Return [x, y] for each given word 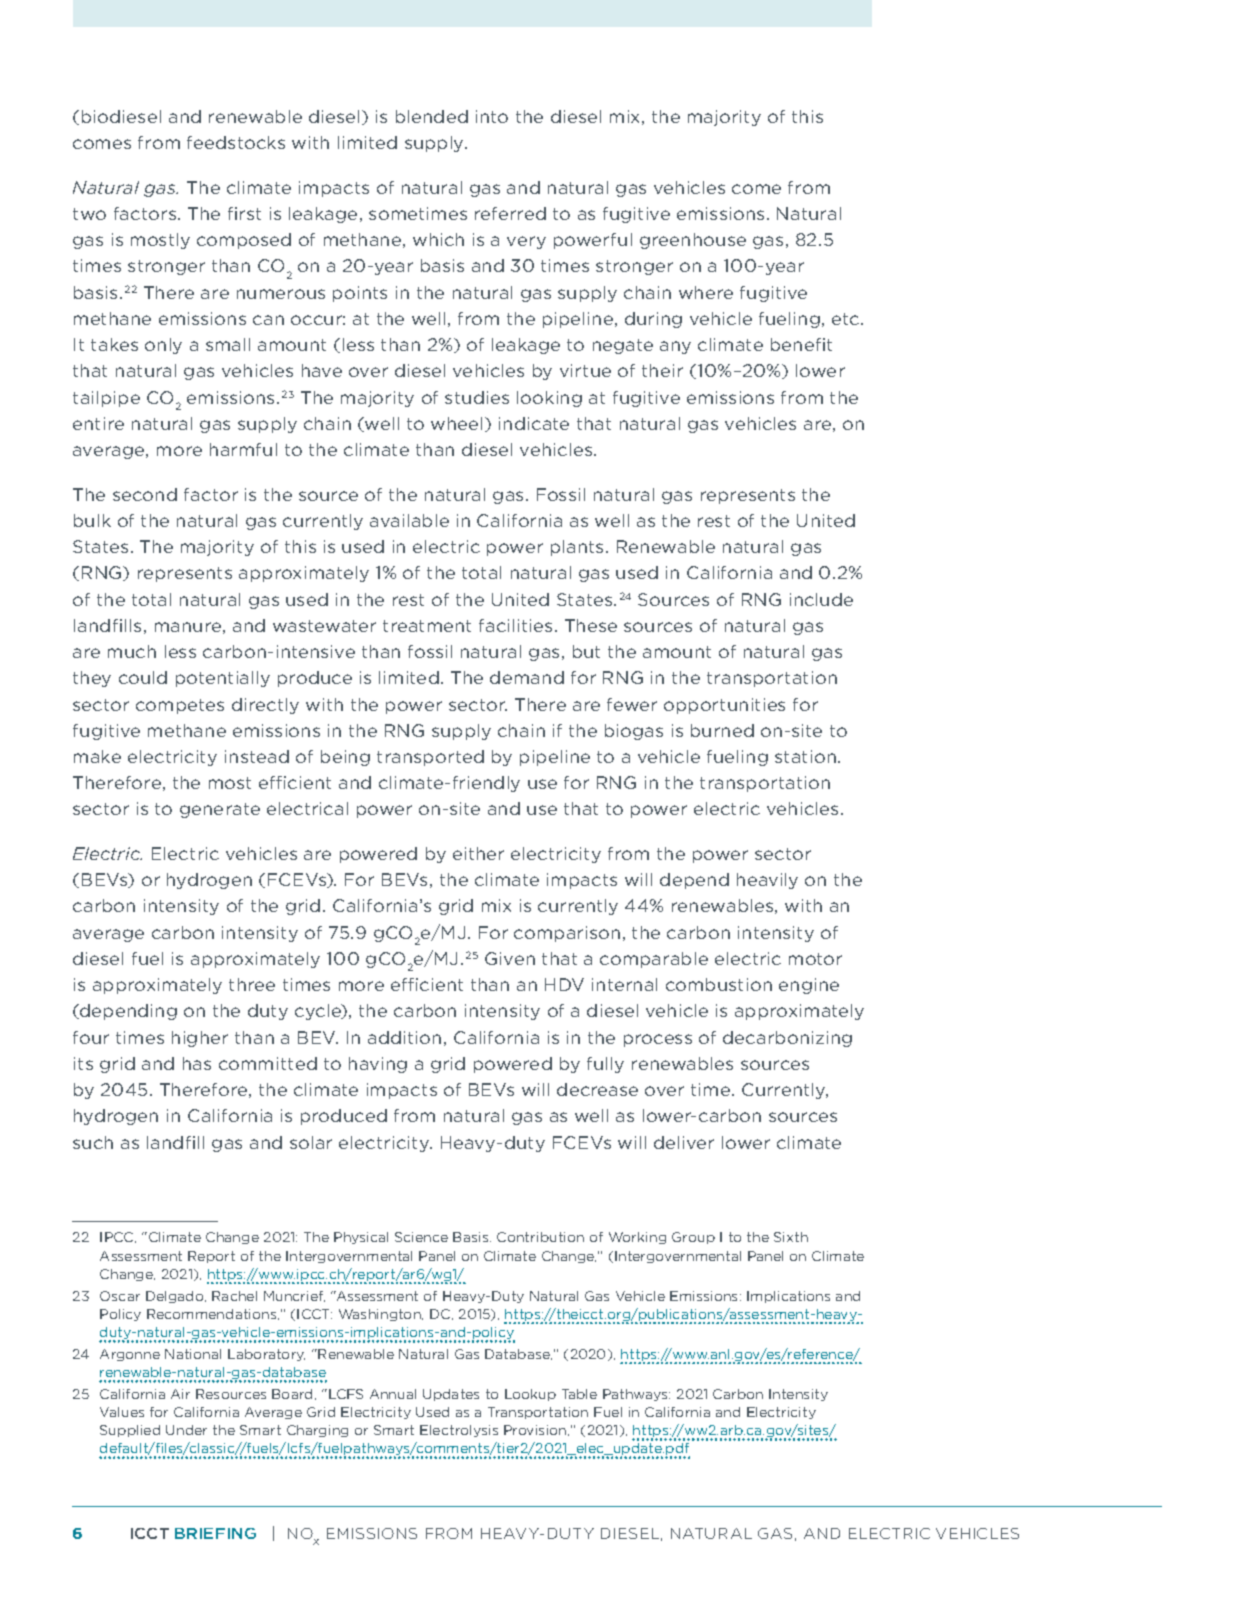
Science [421, 1237]
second [145, 494]
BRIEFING [215, 1533]
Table [579, 1394]
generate [220, 810]
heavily [767, 881]
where [706, 292]
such [93, 1142]
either [478, 853]
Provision [536, 1430]
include [821, 599]
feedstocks [236, 142]
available [409, 520]
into [492, 116]
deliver [684, 1142]
